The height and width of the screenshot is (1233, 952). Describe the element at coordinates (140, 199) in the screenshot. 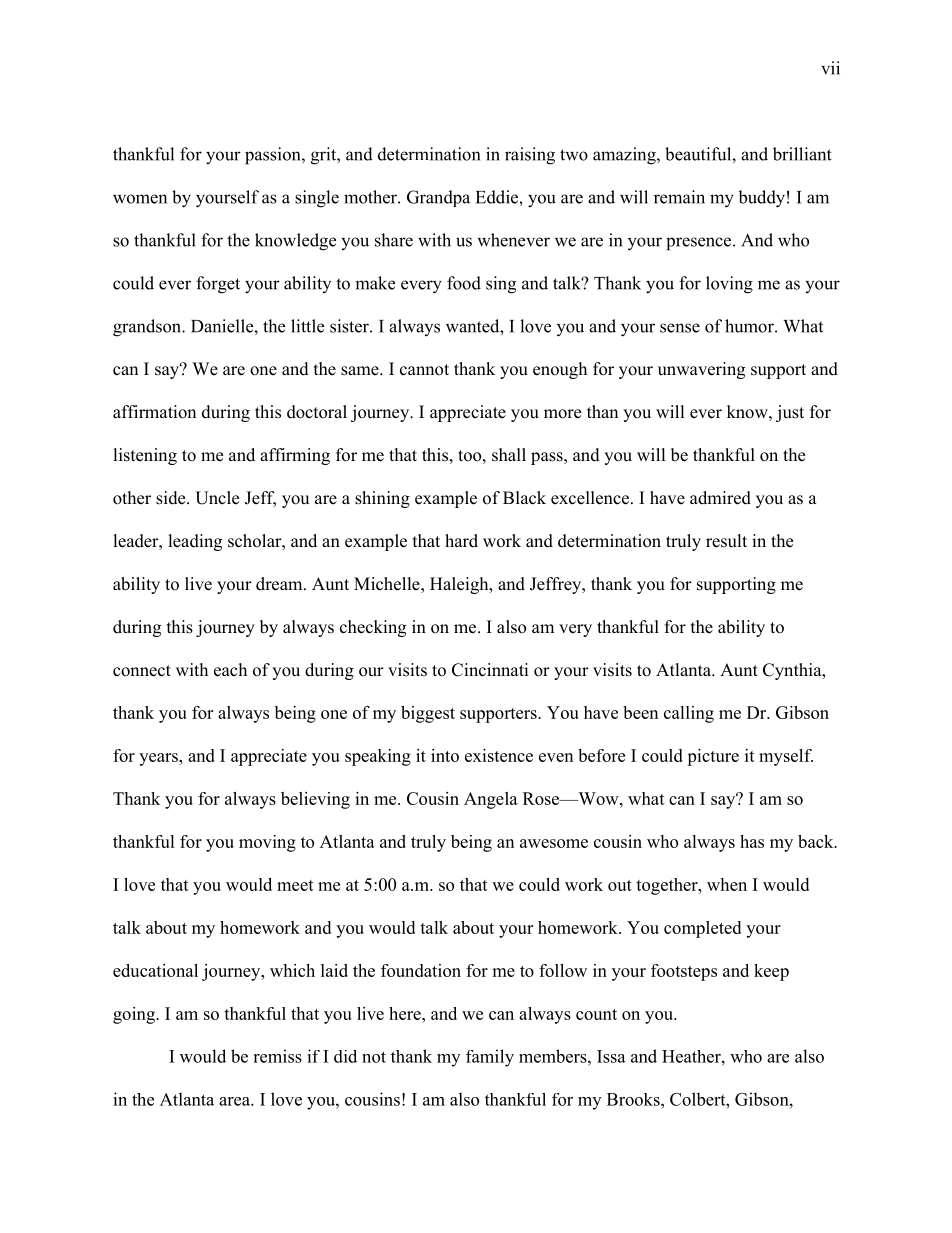

I see `women` at that location.
